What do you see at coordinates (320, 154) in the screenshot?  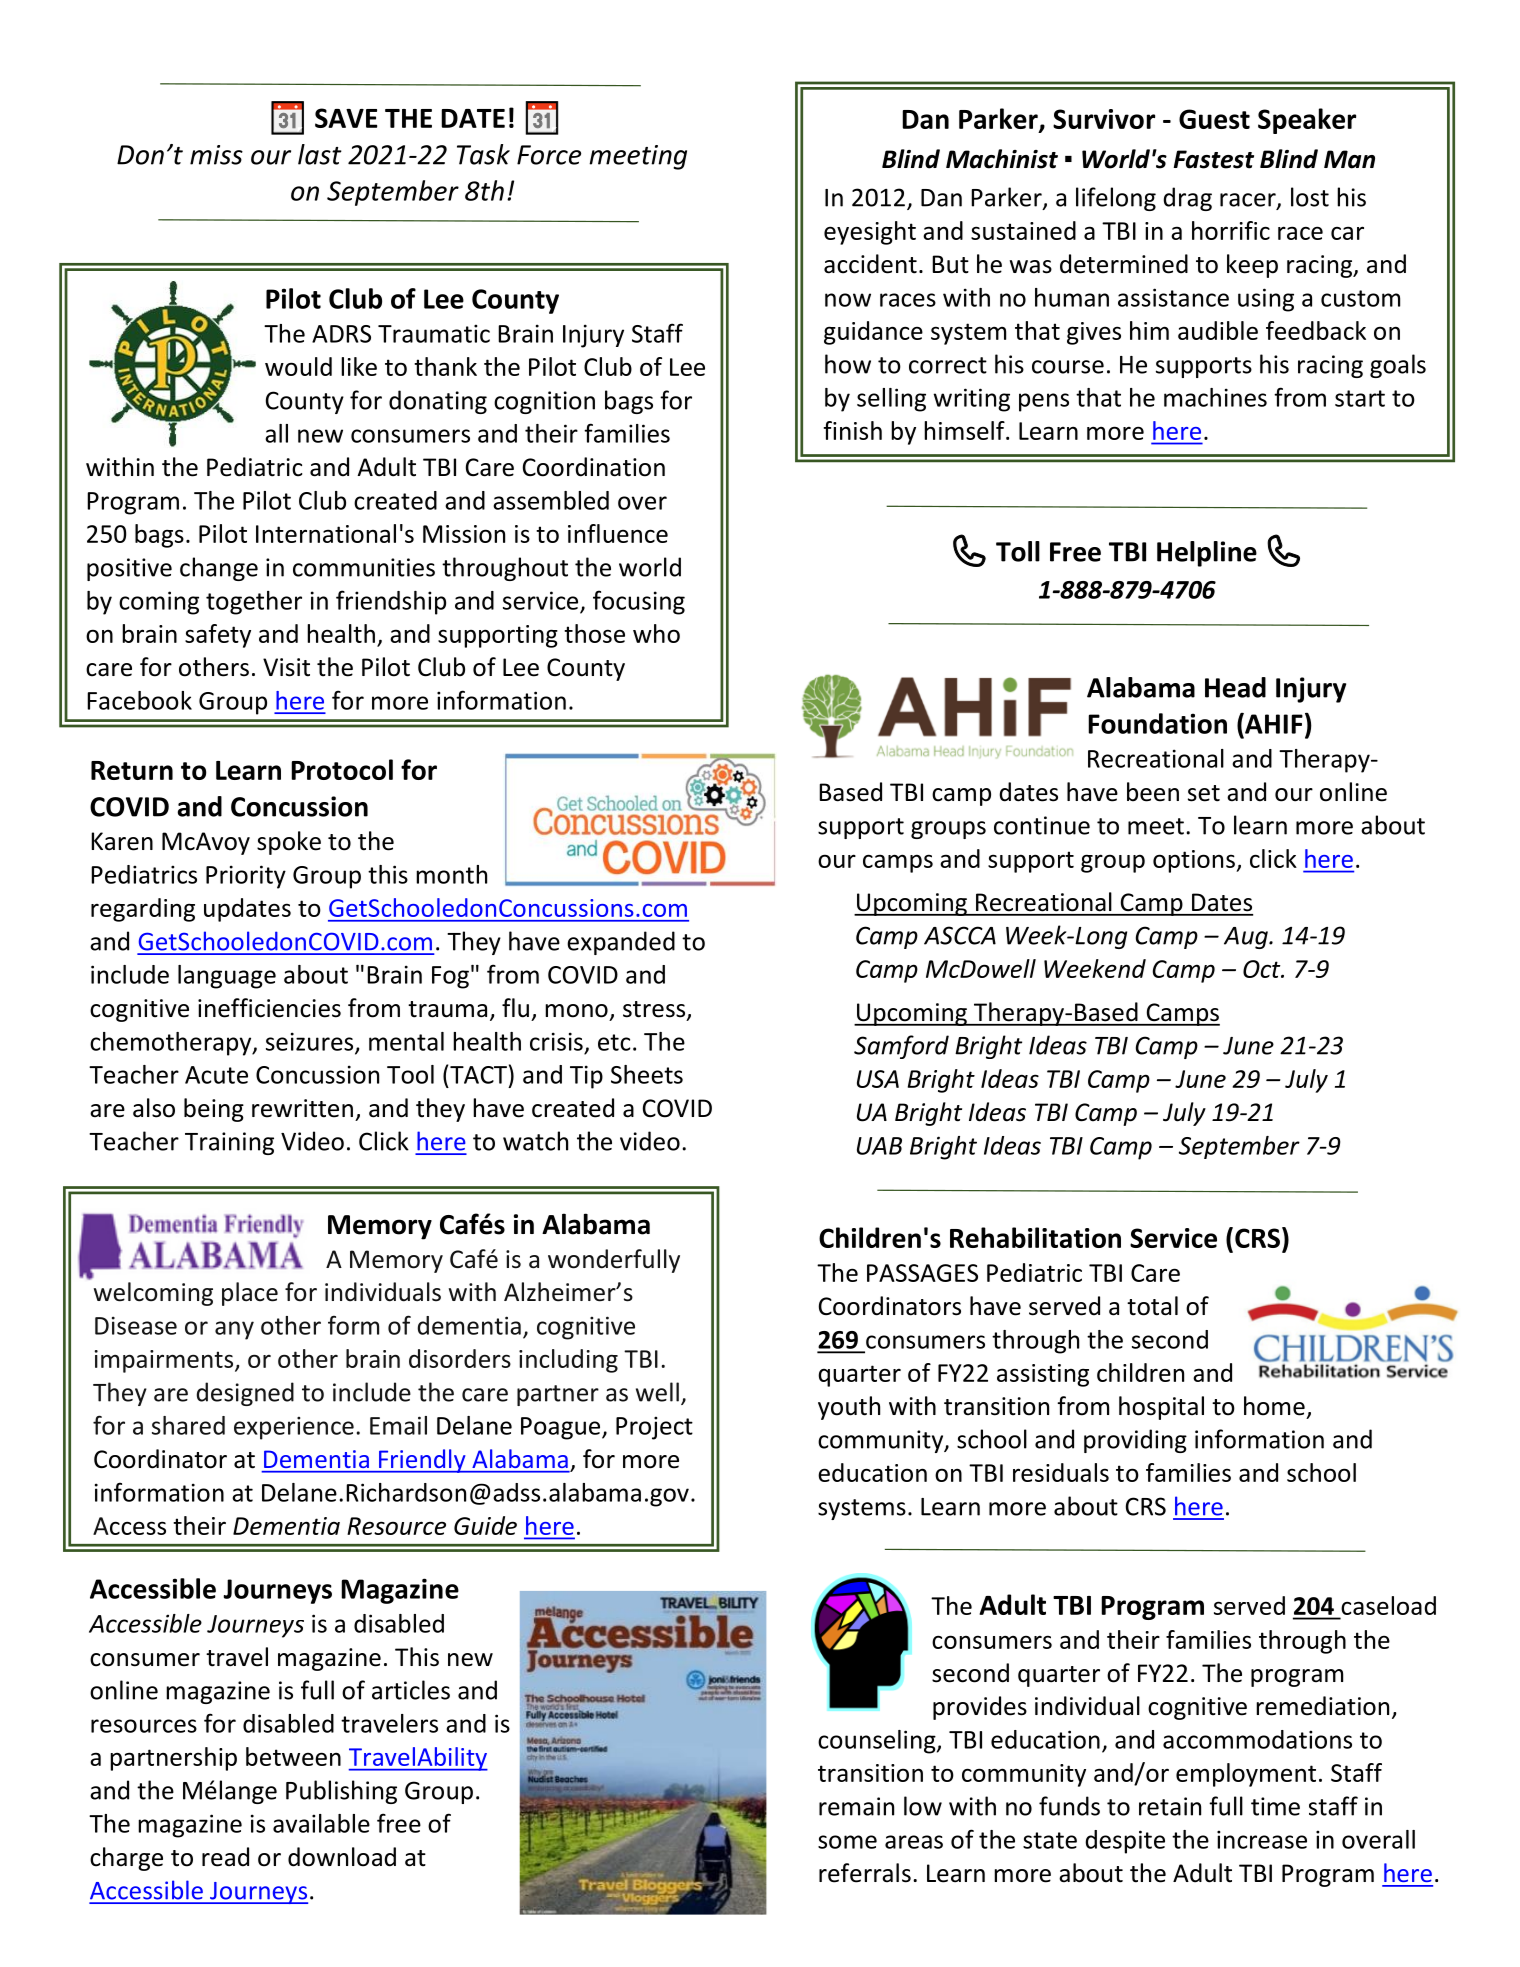 I see `last` at bounding box center [320, 154].
